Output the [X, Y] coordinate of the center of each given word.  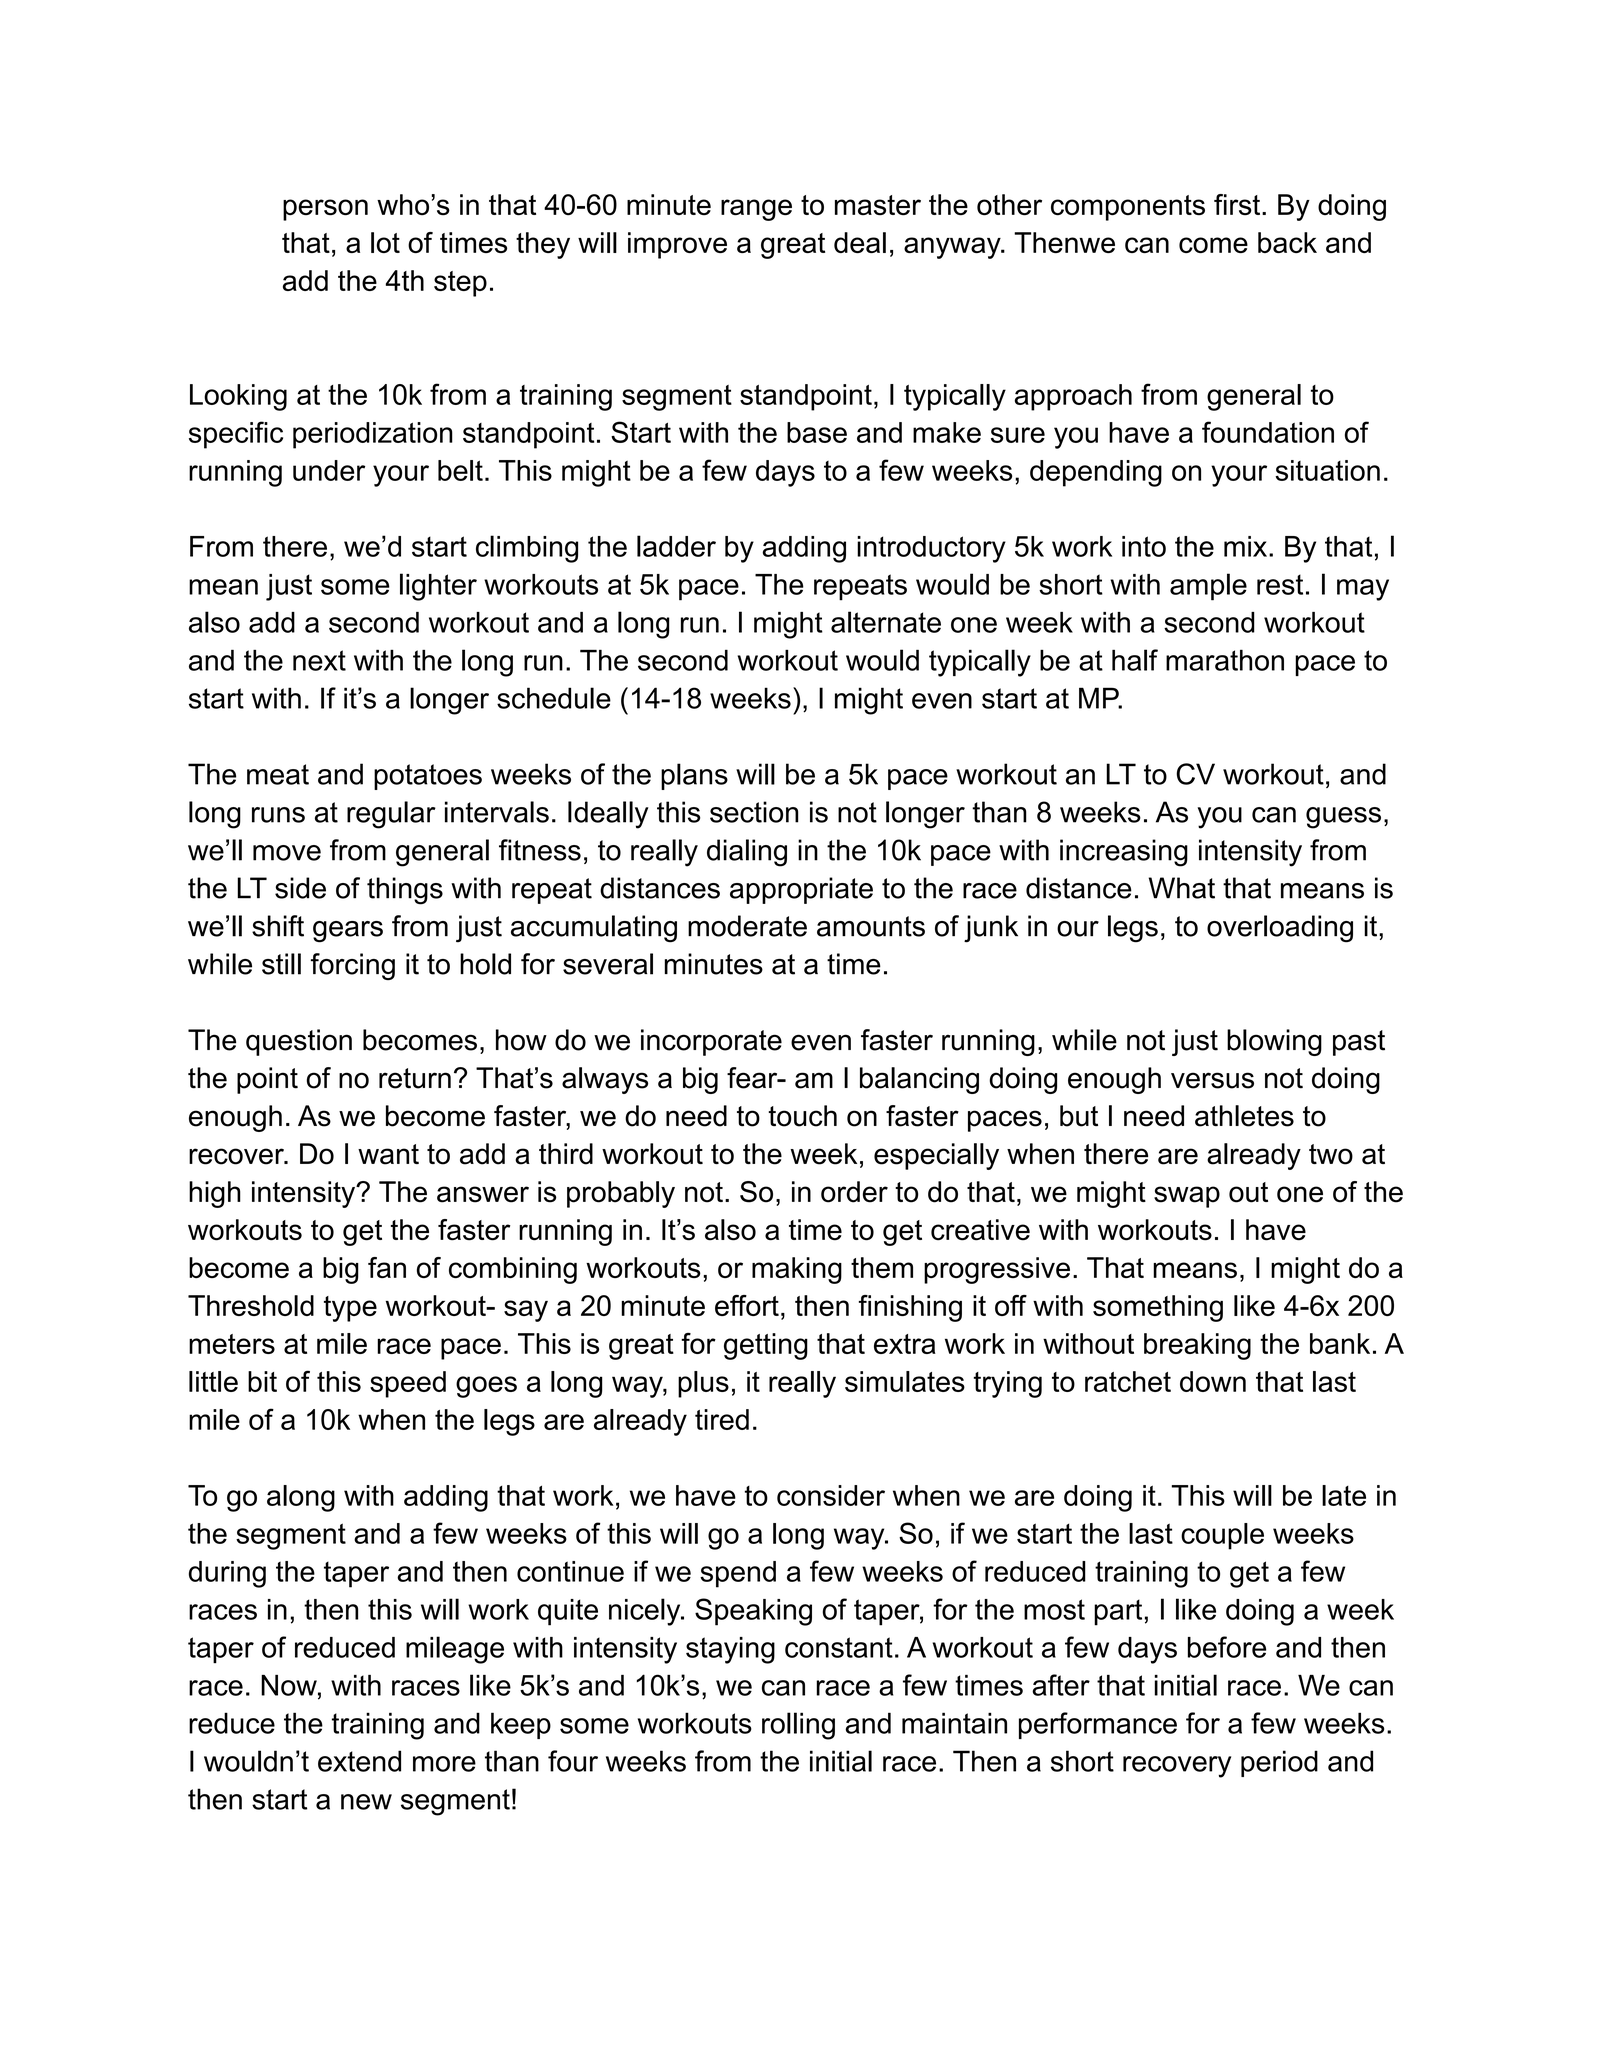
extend [359, 1761]
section [754, 812]
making [797, 1270]
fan [387, 1267]
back [1287, 242]
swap [1187, 1197]
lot [385, 242]
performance [1098, 1725]
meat [278, 774]
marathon [1225, 660]
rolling [798, 1726]
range [756, 210]
